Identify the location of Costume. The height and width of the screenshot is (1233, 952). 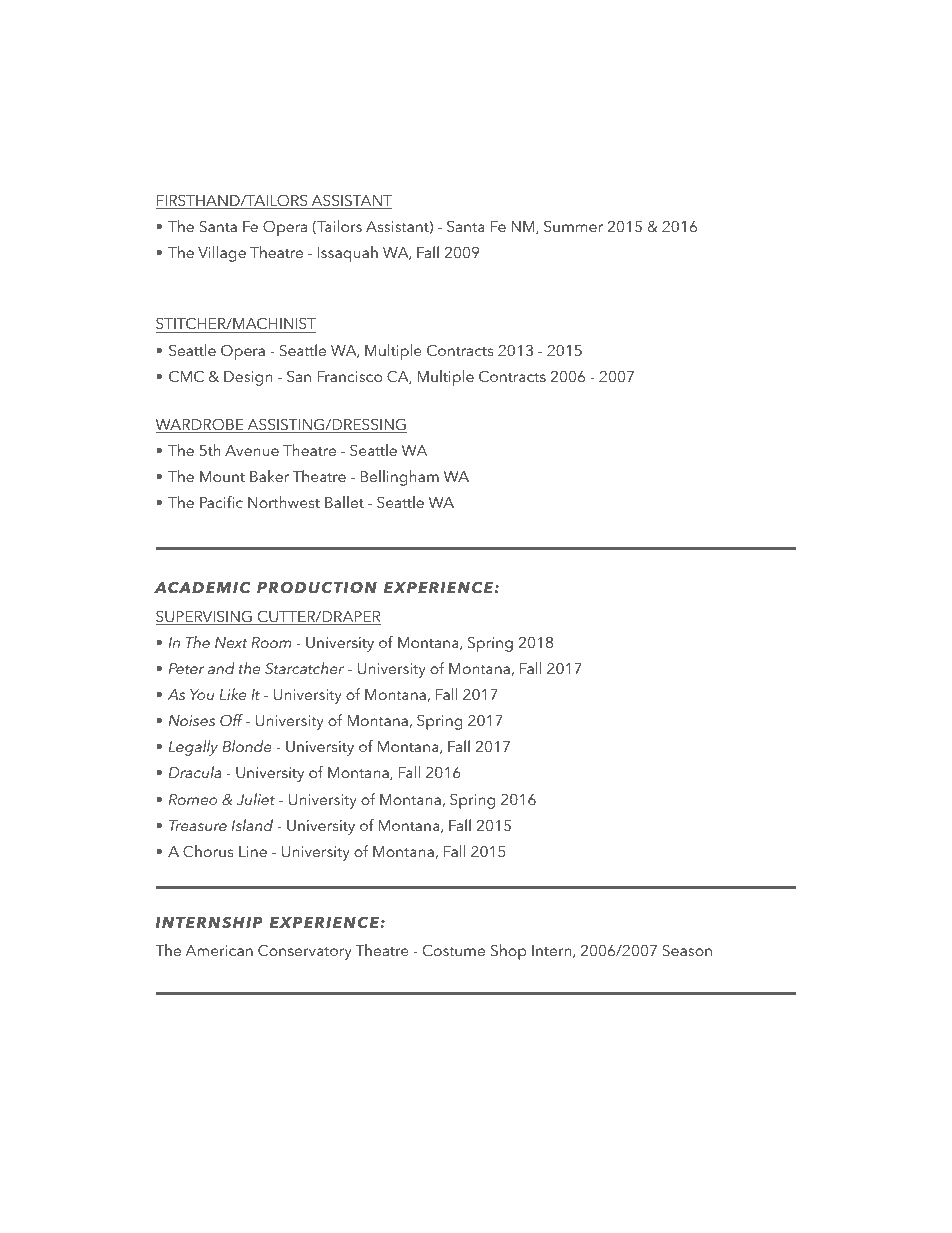
(454, 950).
